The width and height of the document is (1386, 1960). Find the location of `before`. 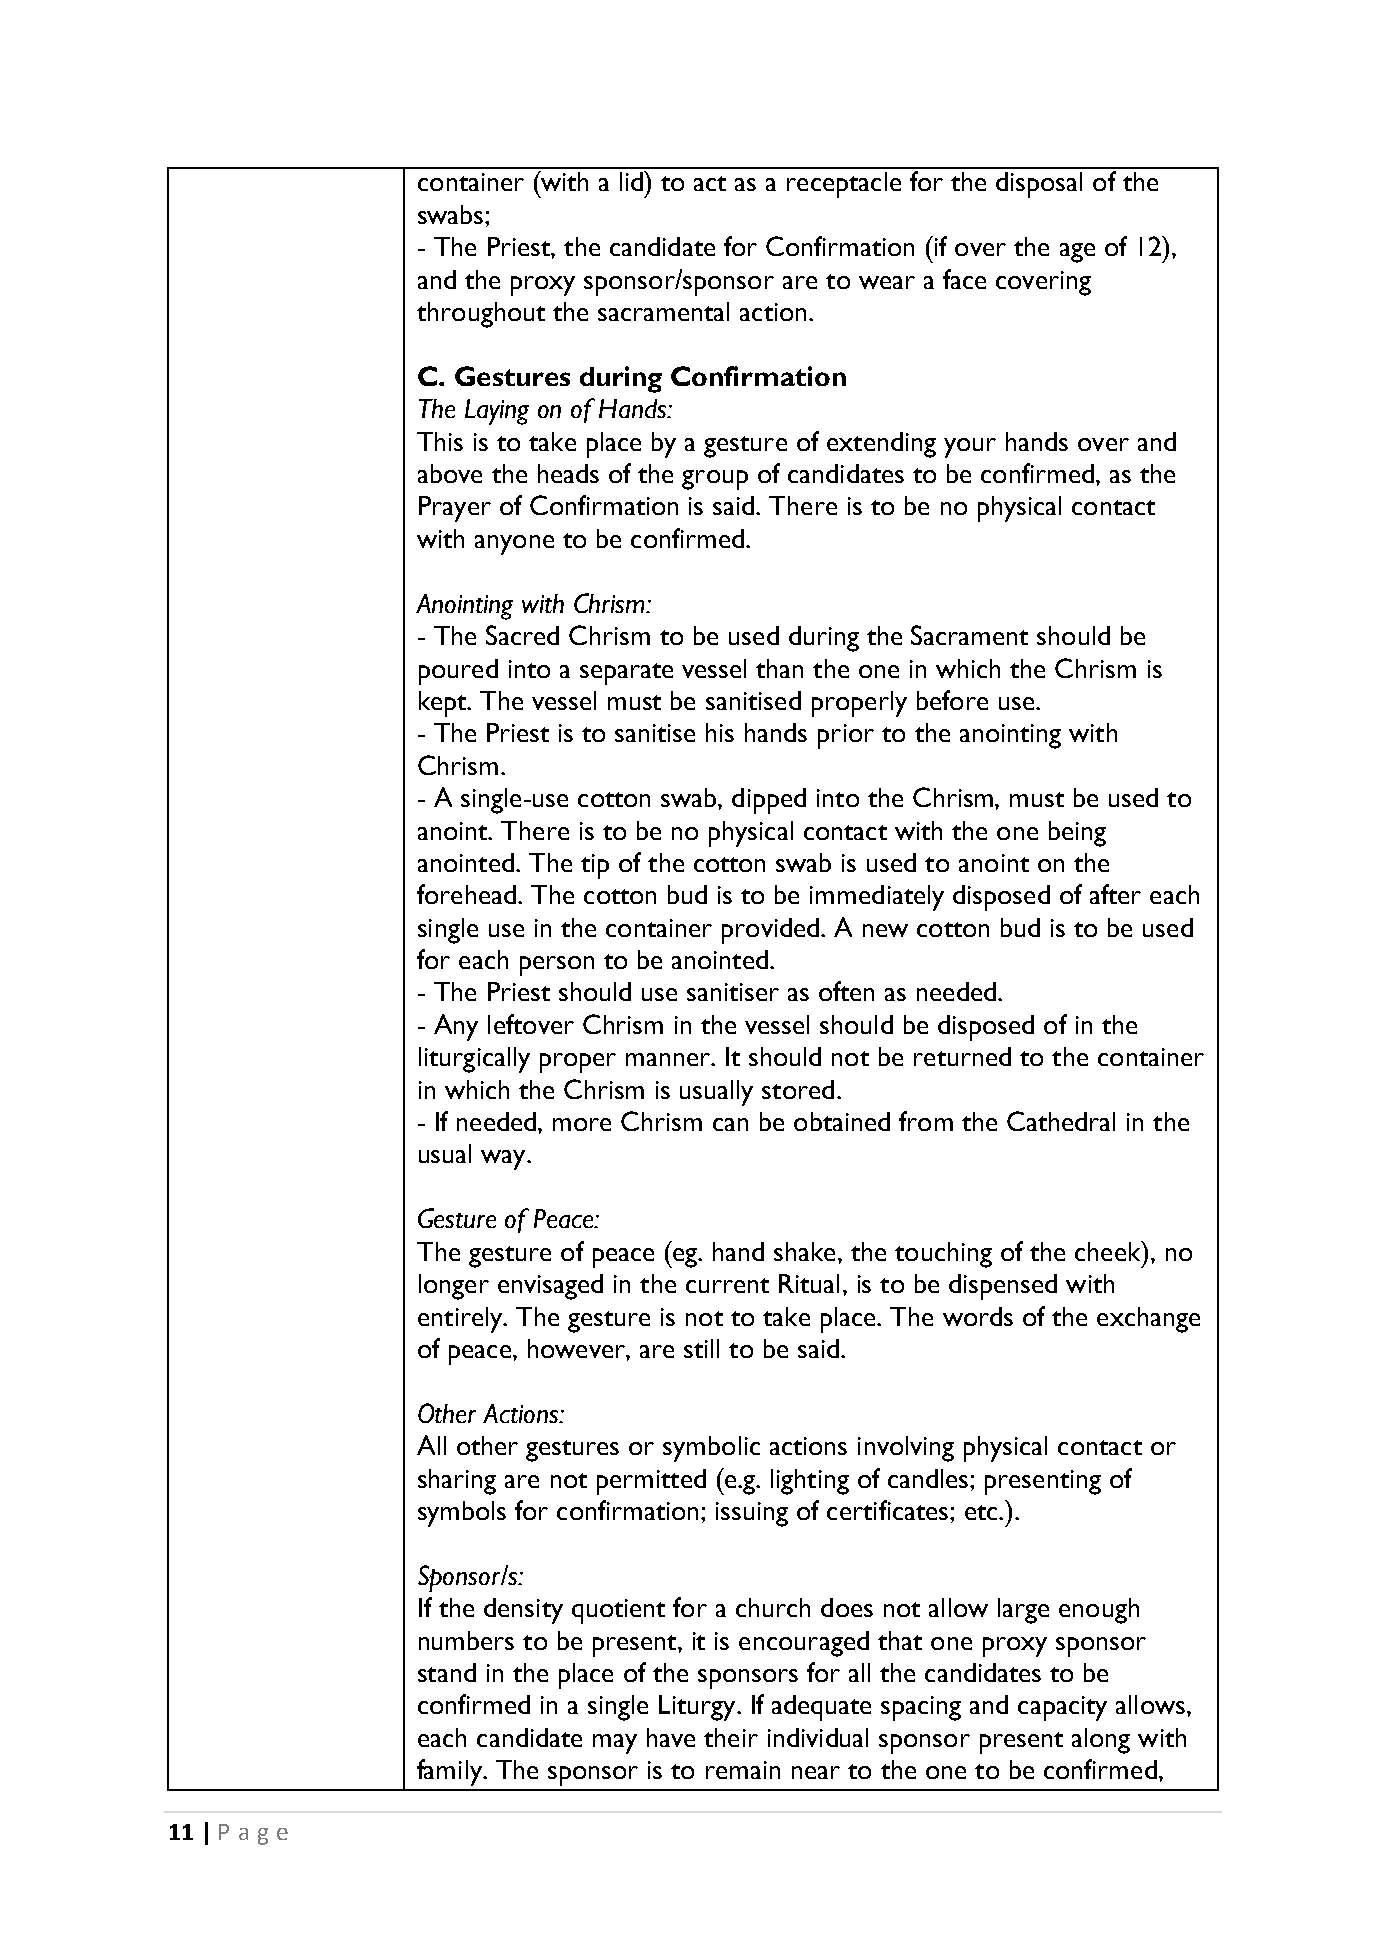

before is located at coordinates (952, 700).
